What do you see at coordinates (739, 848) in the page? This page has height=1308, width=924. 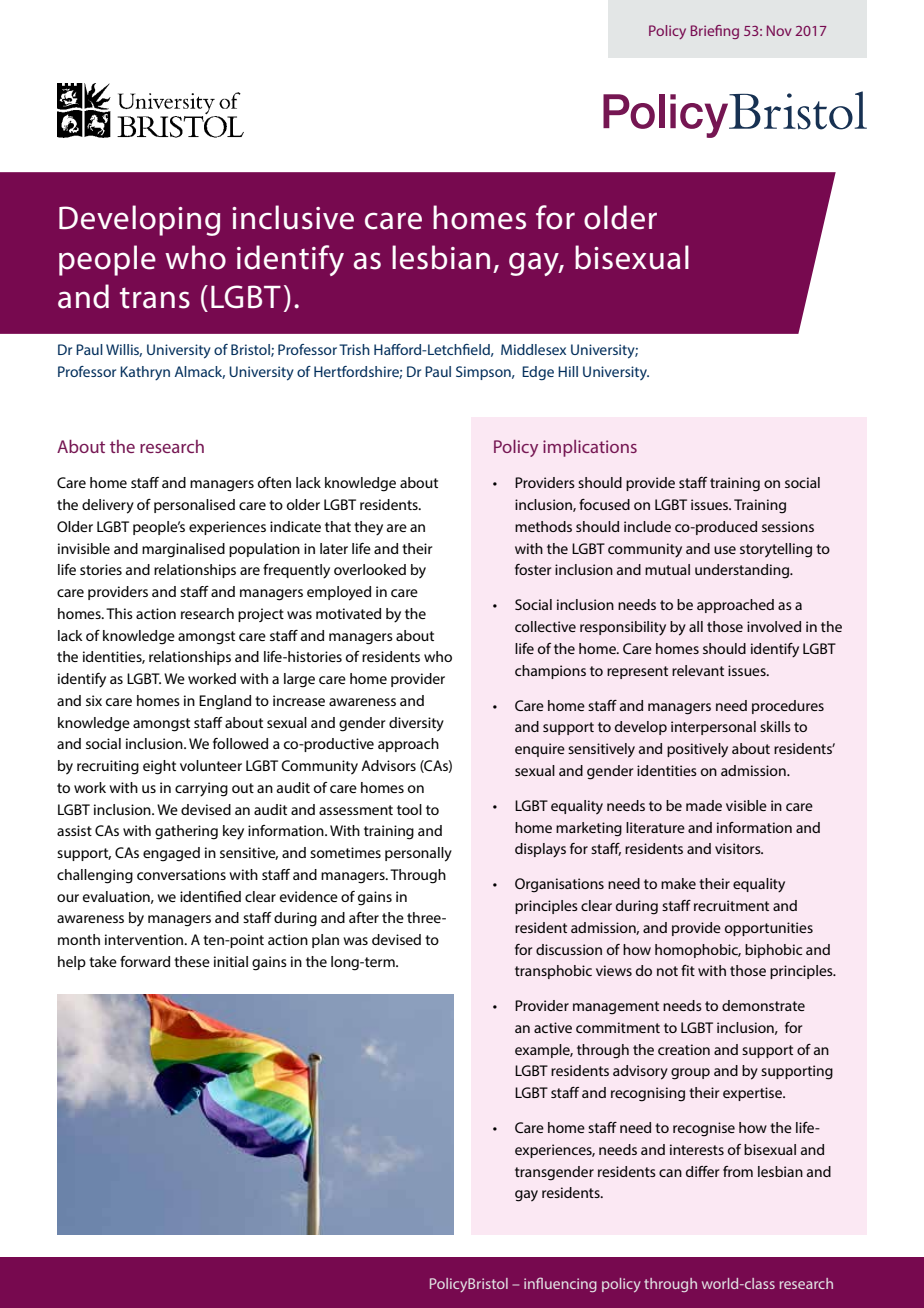 I see `visitors` at bounding box center [739, 848].
